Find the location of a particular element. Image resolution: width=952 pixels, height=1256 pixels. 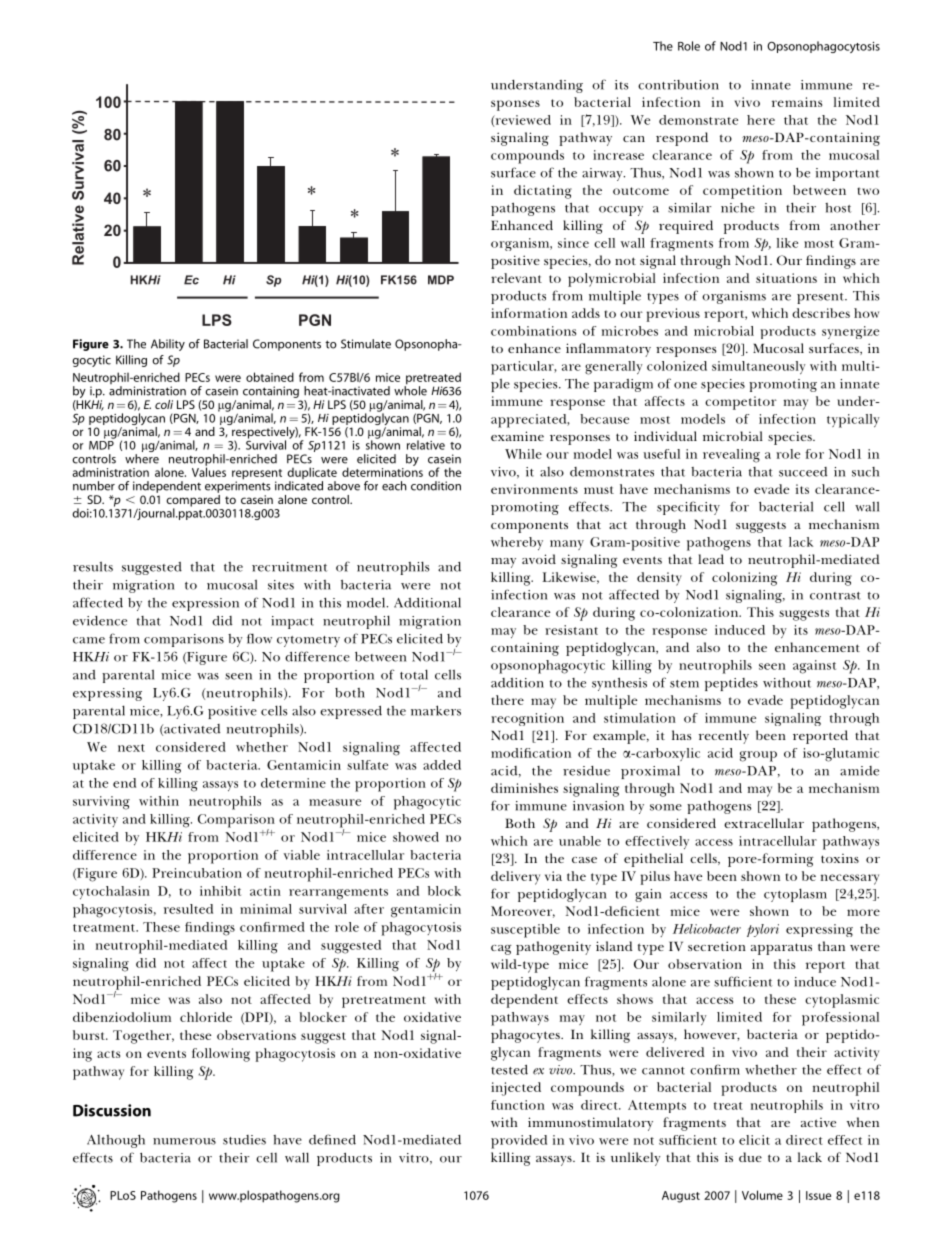

numerous is located at coordinates (184, 1141).
